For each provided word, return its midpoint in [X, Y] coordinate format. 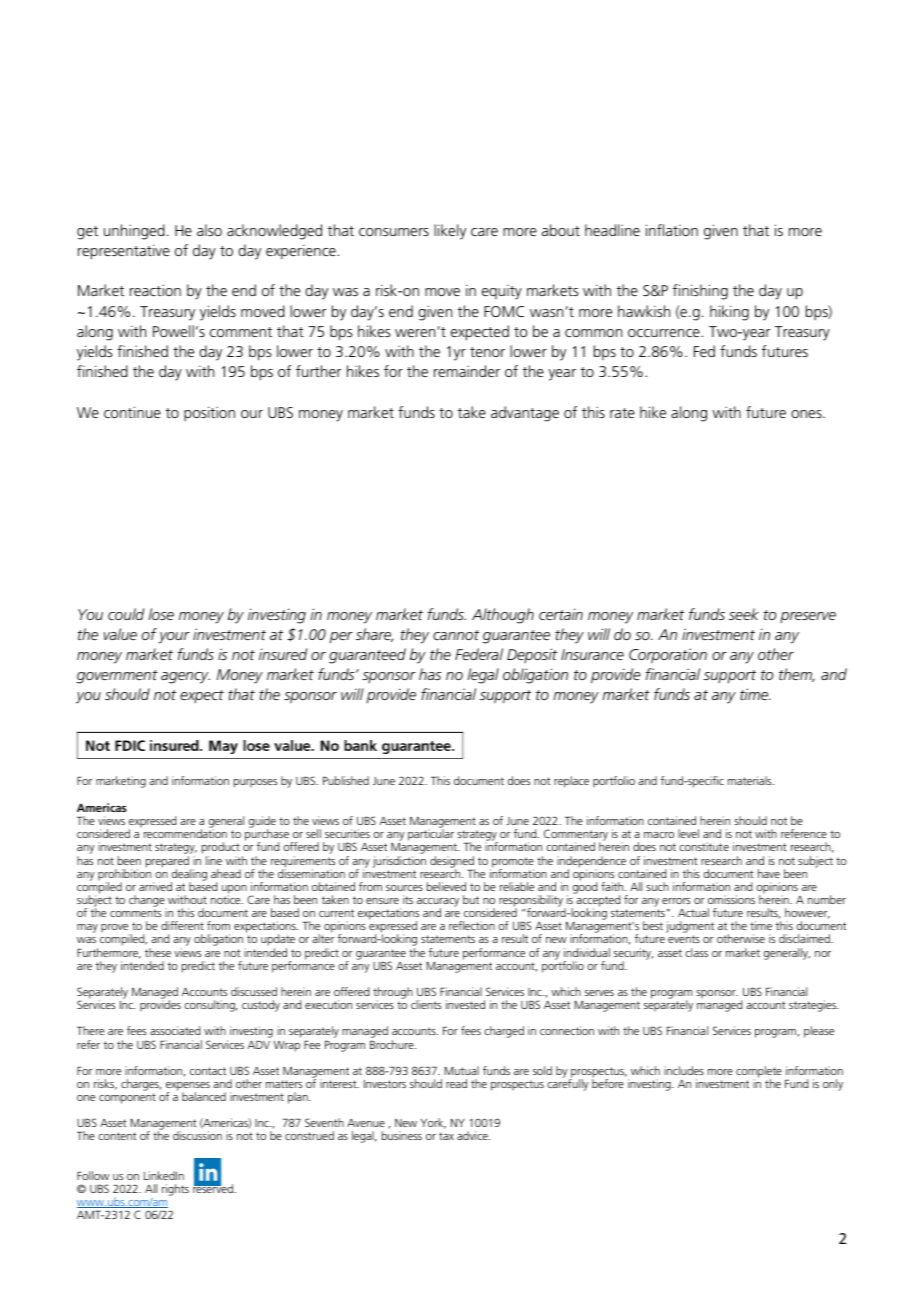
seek [744, 614]
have [769, 873]
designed [452, 863]
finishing [700, 292]
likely [450, 232]
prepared [168, 863]
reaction [155, 290]
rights [175, 1190]
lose [161, 614]
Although [503, 616]
